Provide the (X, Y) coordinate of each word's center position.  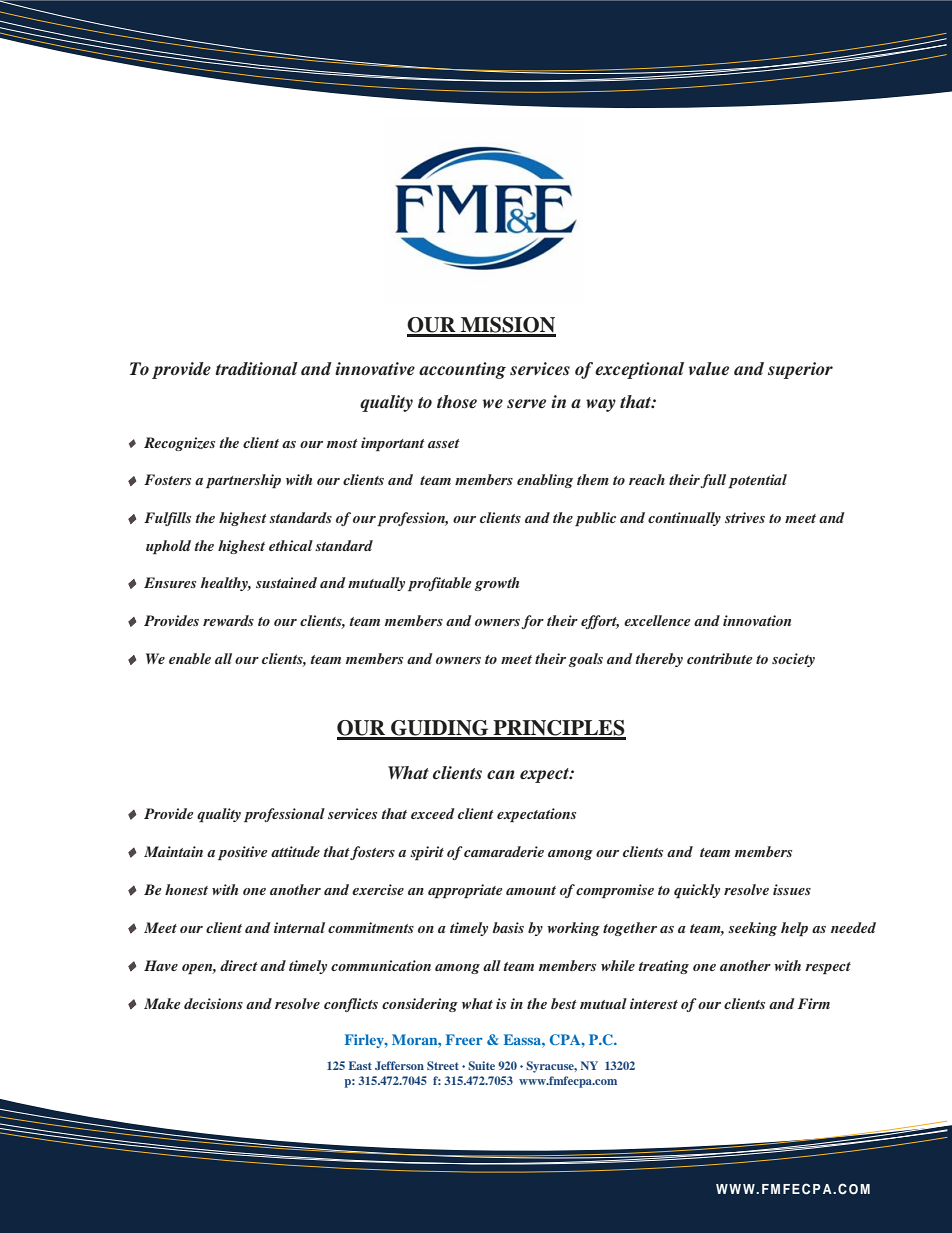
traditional (256, 368)
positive (242, 853)
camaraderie (504, 851)
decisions (213, 1003)
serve (526, 404)
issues (792, 889)
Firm (814, 1003)
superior (800, 370)
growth (496, 584)
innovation (757, 620)
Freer (464, 1039)
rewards (228, 620)
